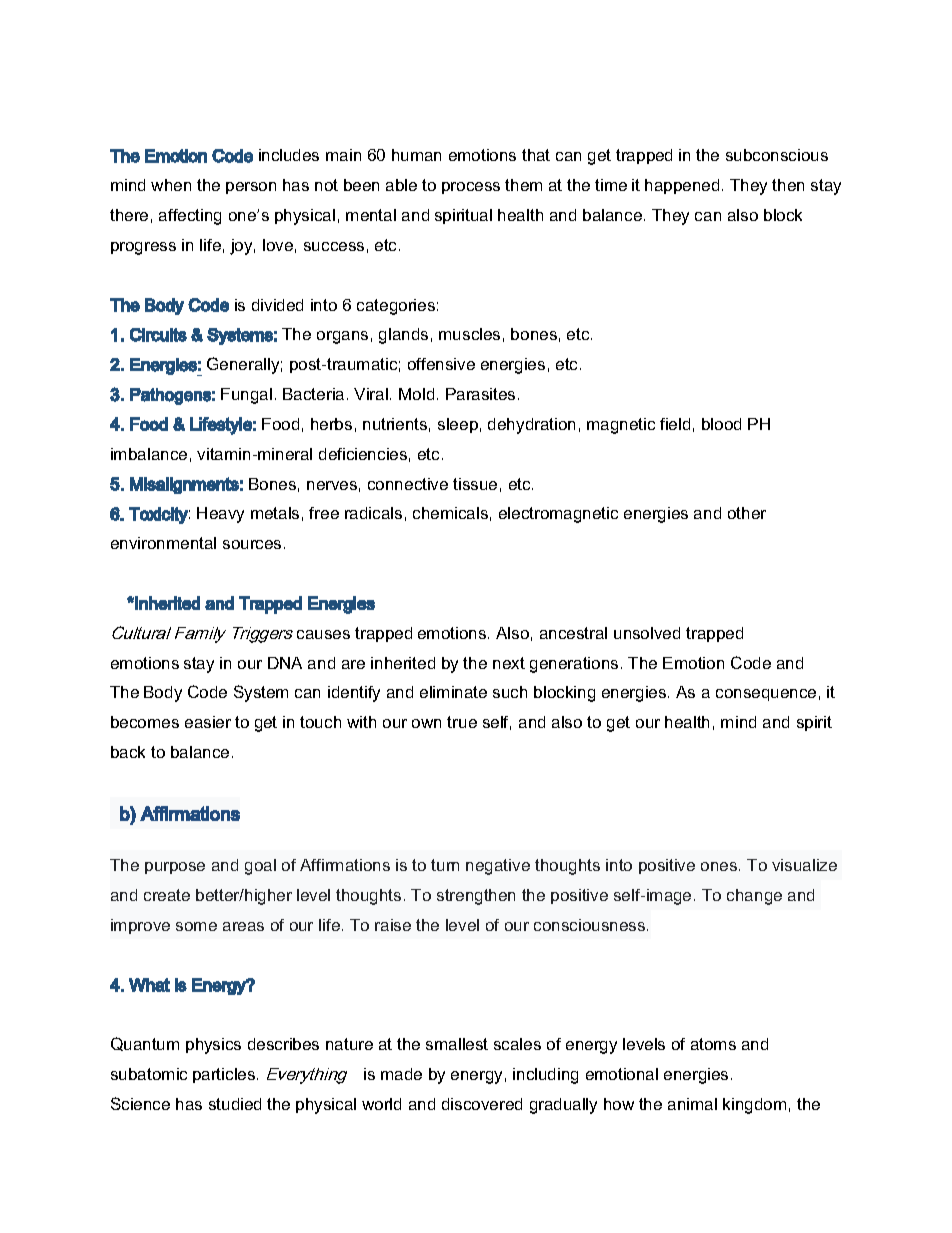  I want to click on process, so click(471, 188).
